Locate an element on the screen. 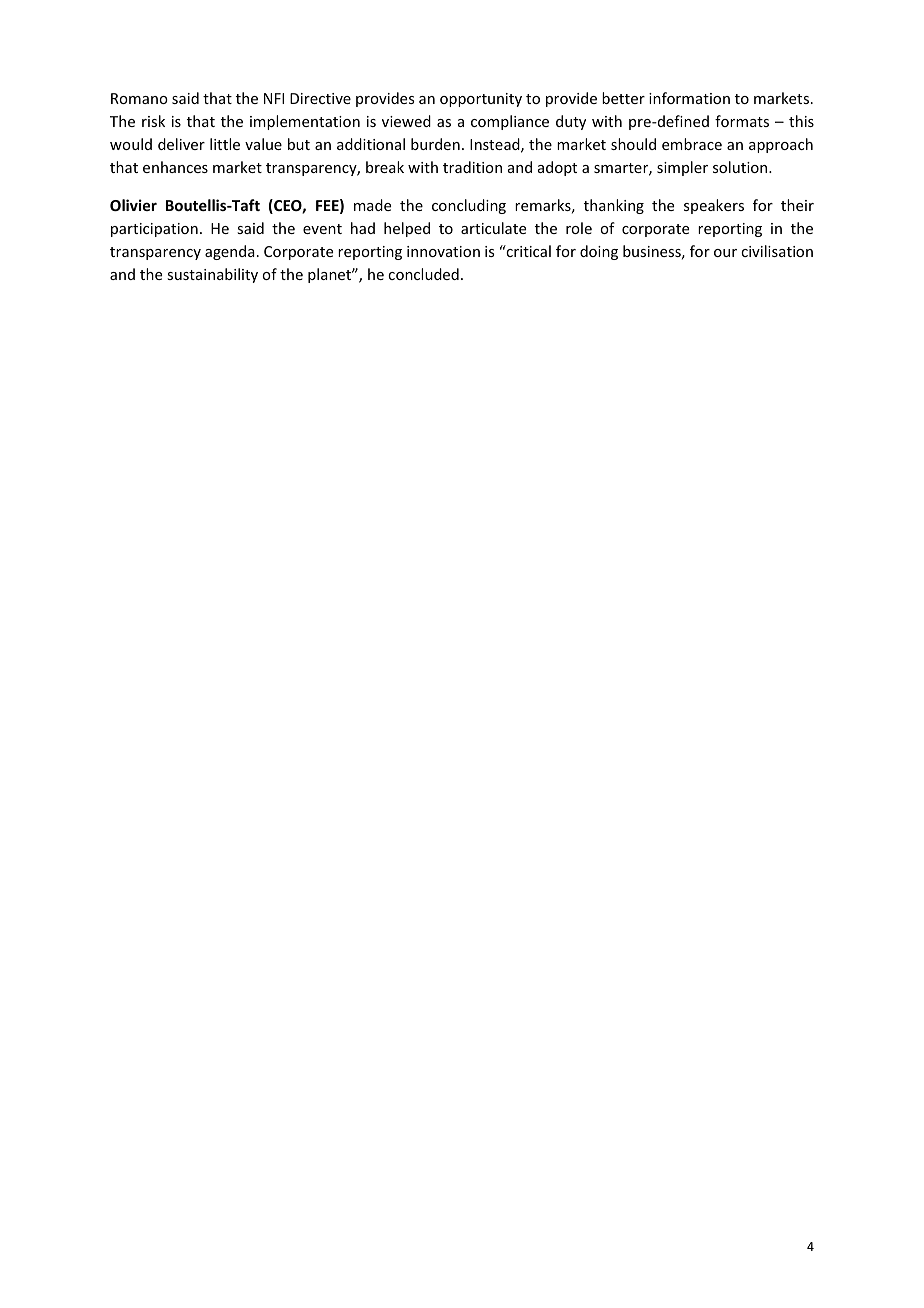 This screenshot has width=924, height=1308. NFI is located at coordinates (274, 98).
